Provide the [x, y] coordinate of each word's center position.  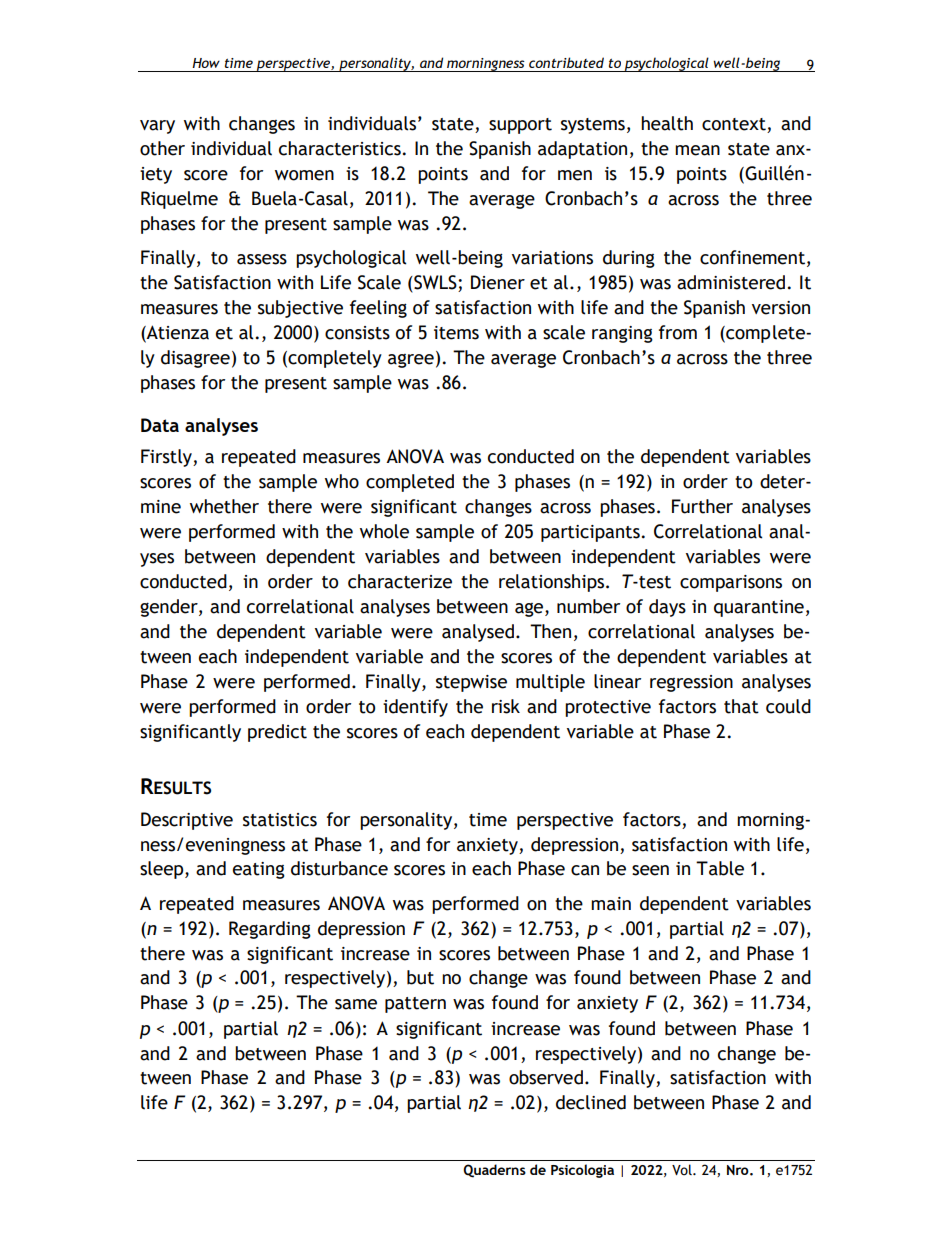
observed [546, 1077]
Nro [739, 1170]
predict [277, 733]
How [206, 63]
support [520, 126]
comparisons [731, 583]
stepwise [471, 683]
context [735, 125]
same [356, 1004]
